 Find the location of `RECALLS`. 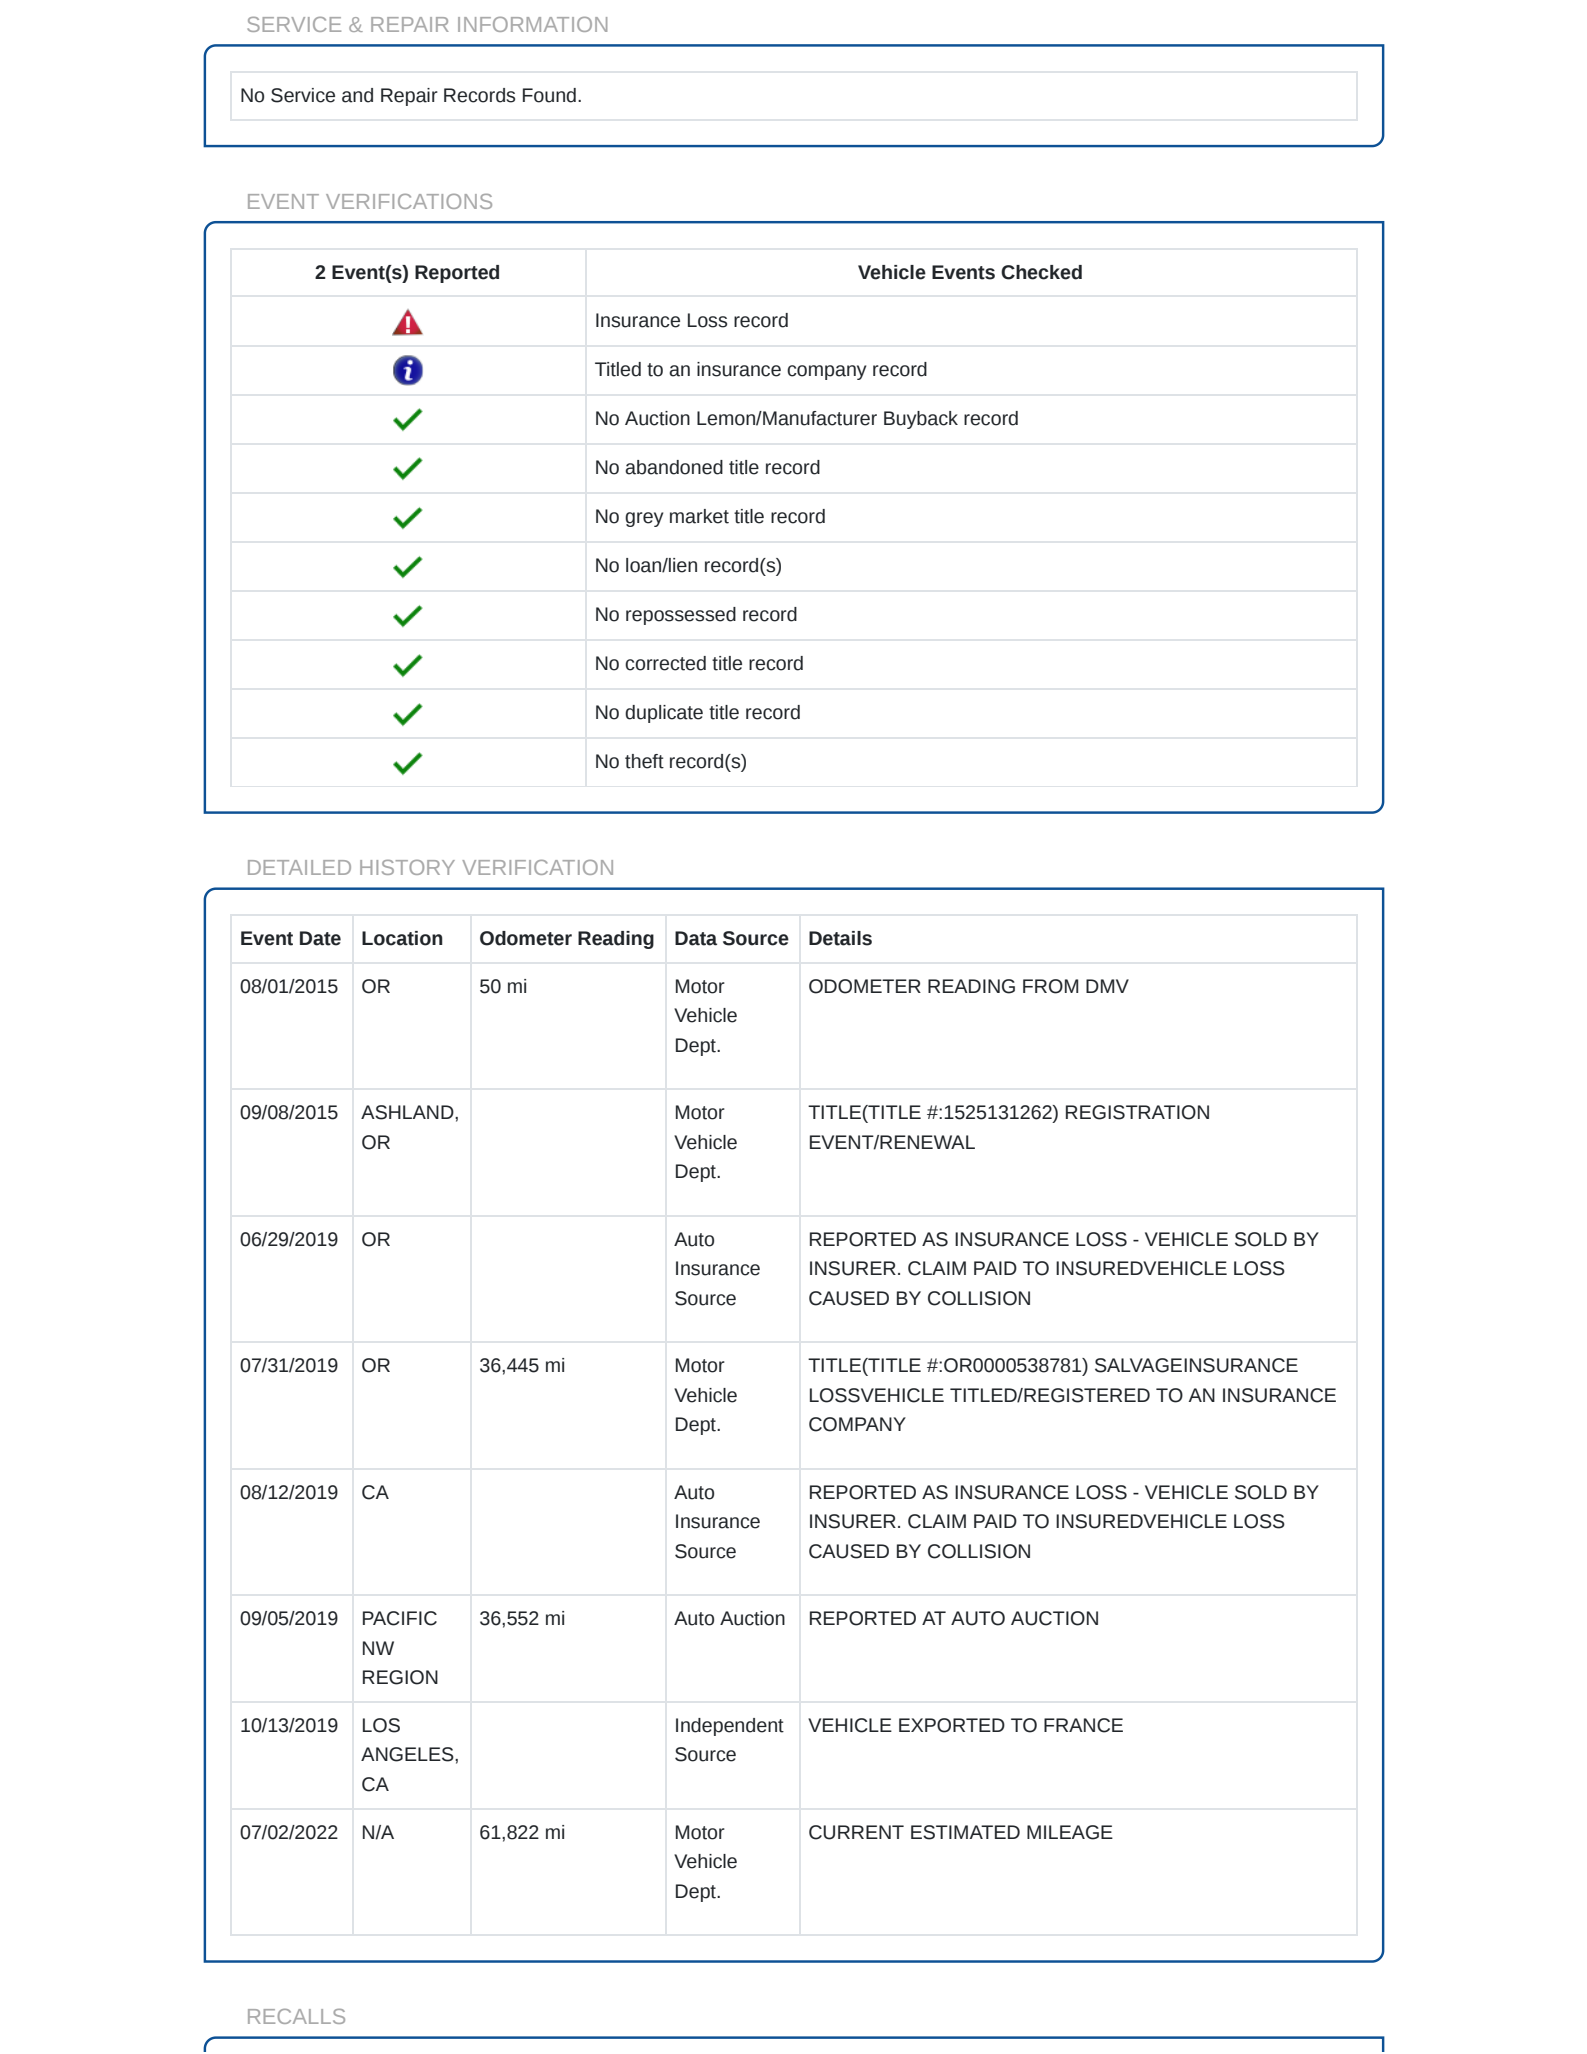

RECALLS is located at coordinates (296, 2016).
